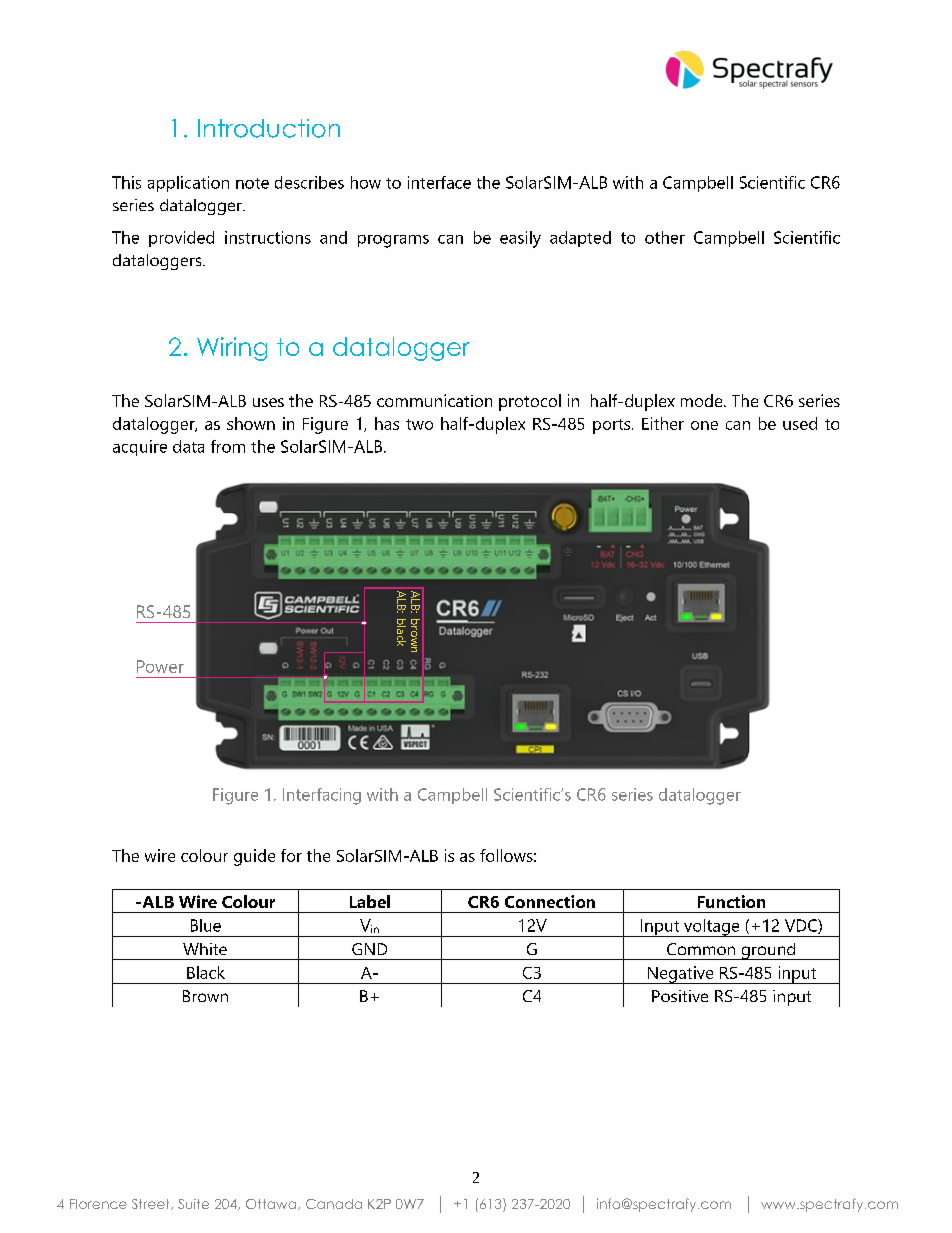 The width and height of the image is (952, 1233). What do you see at coordinates (322, 796) in the image?
I see `Interfacing` at bounding box center [322, 796].
